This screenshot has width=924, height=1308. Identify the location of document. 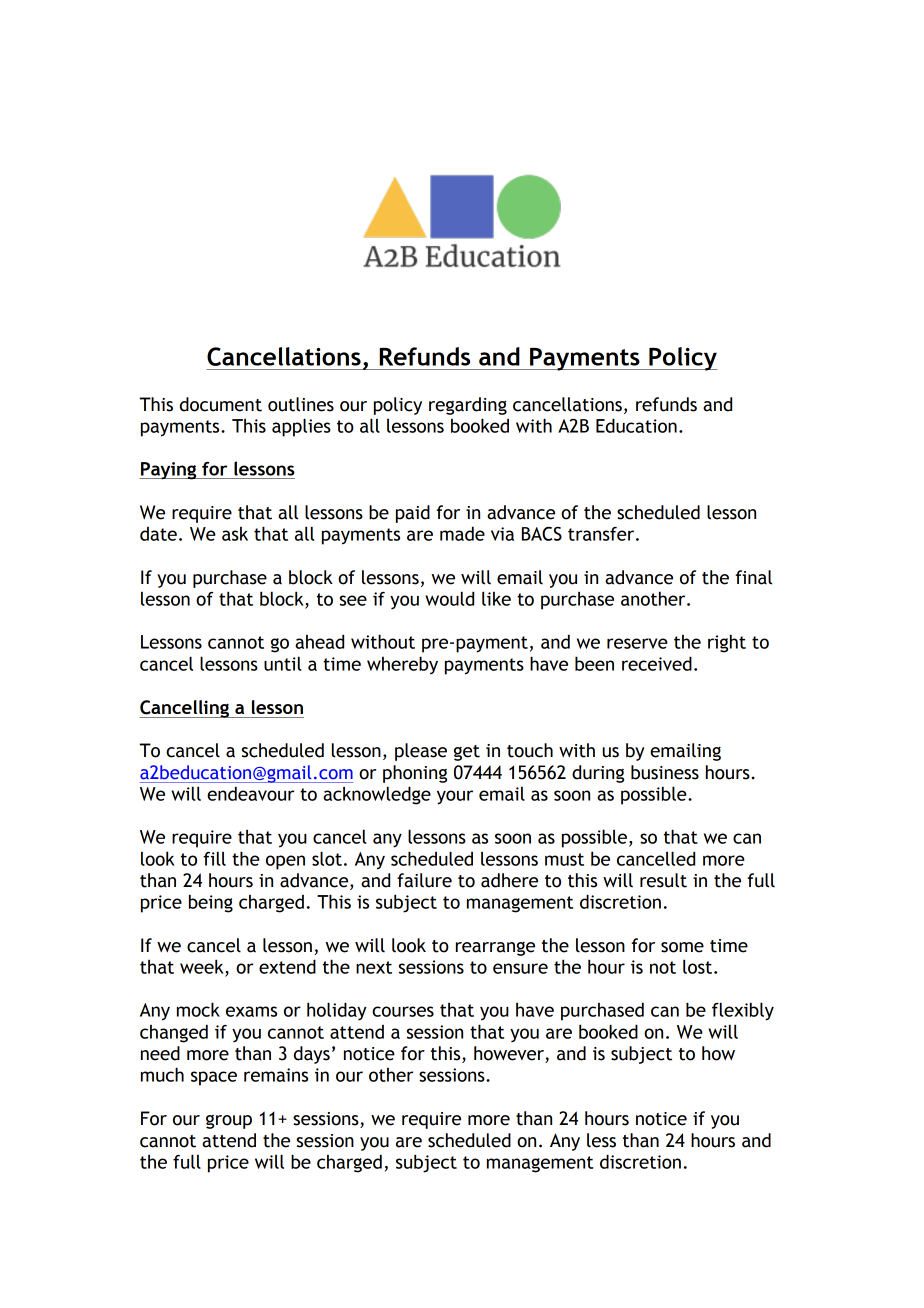
(221, 404).
